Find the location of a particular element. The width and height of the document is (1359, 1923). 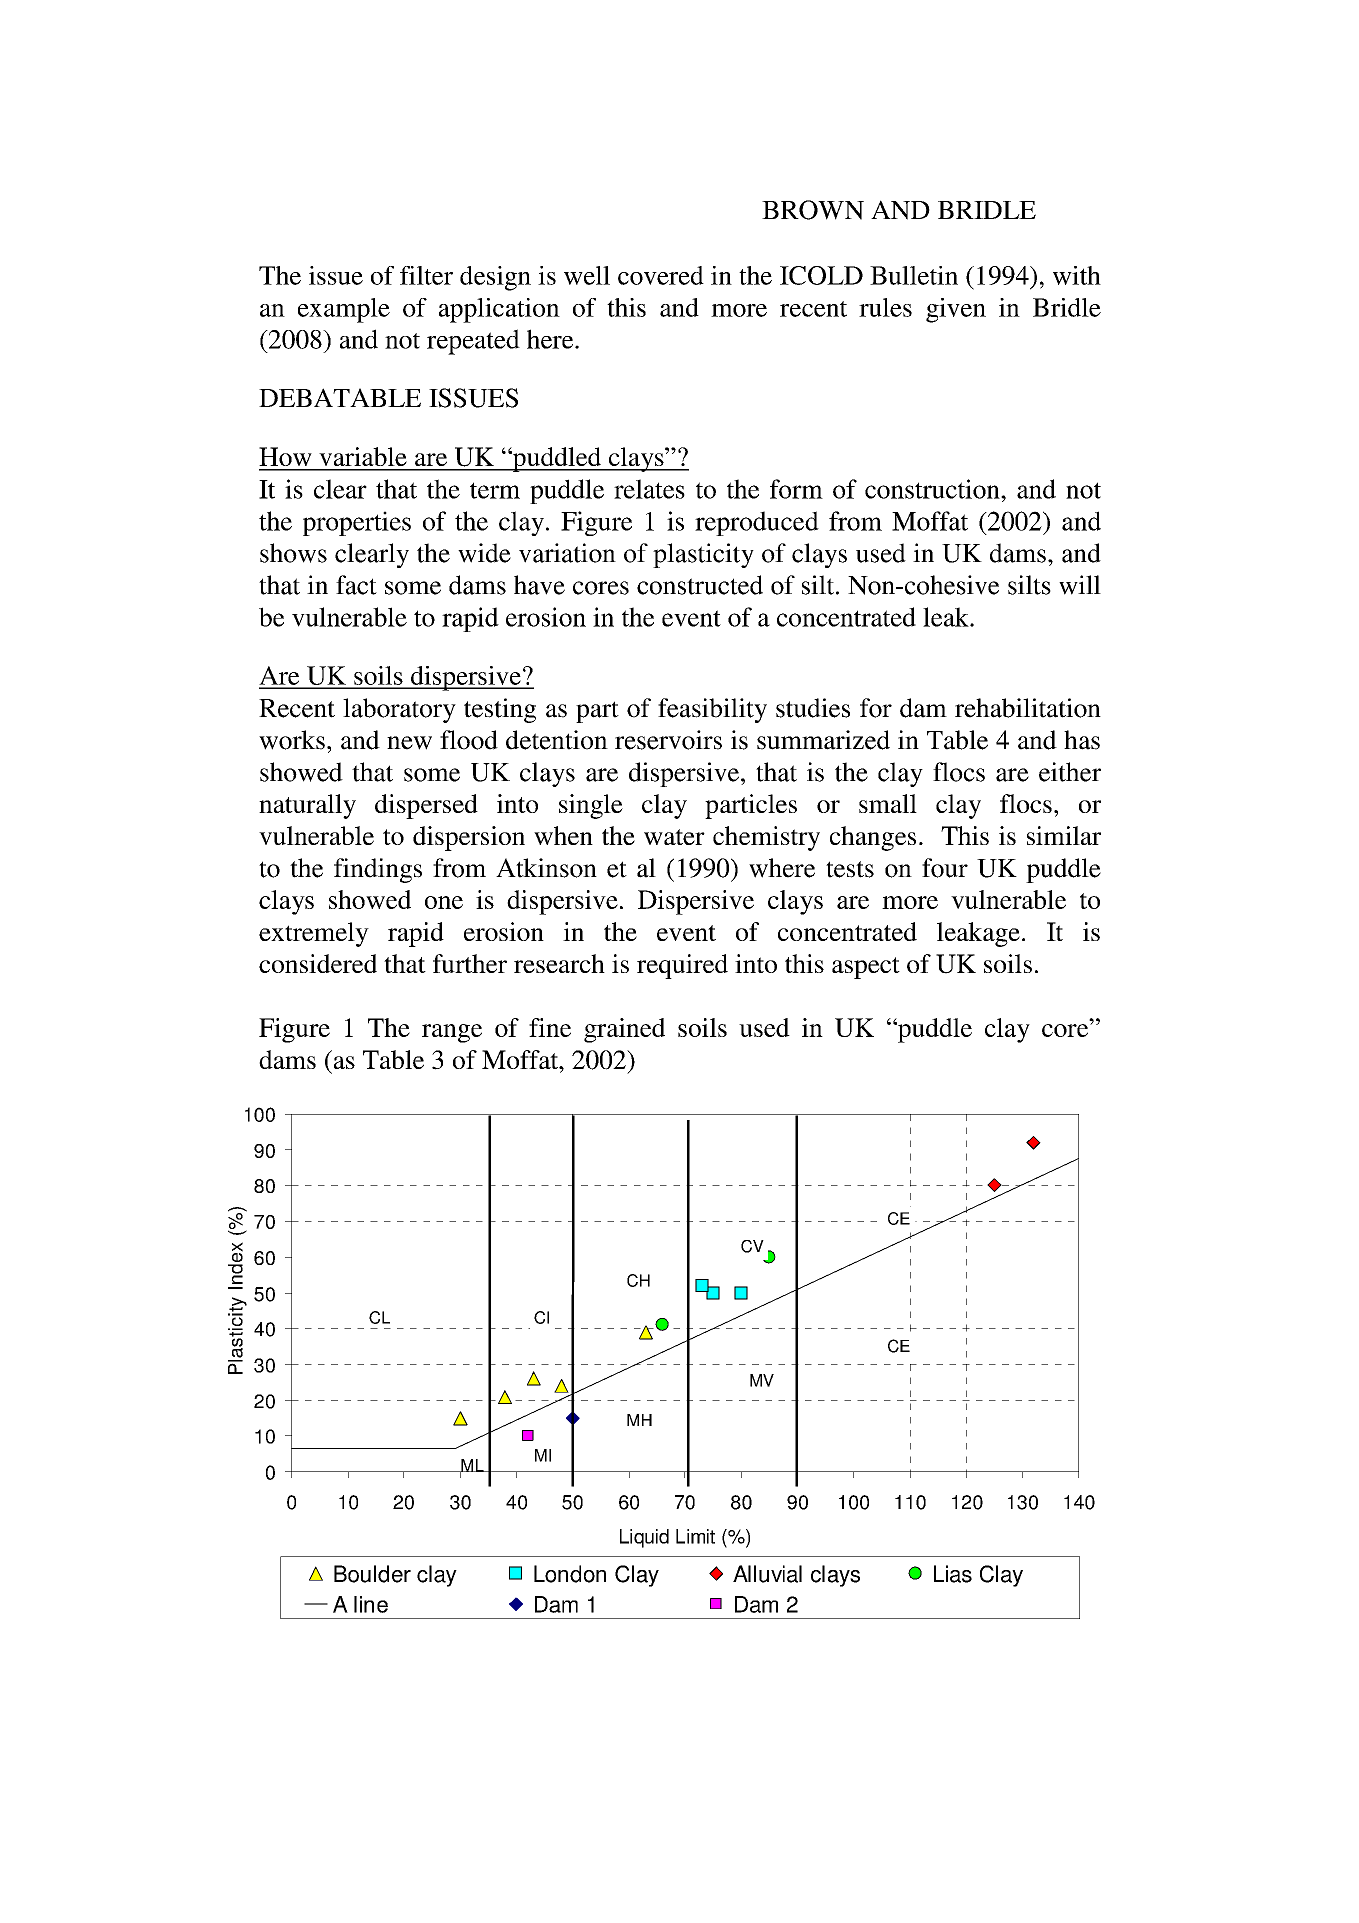

filter is located at coordinates (426, 275).
